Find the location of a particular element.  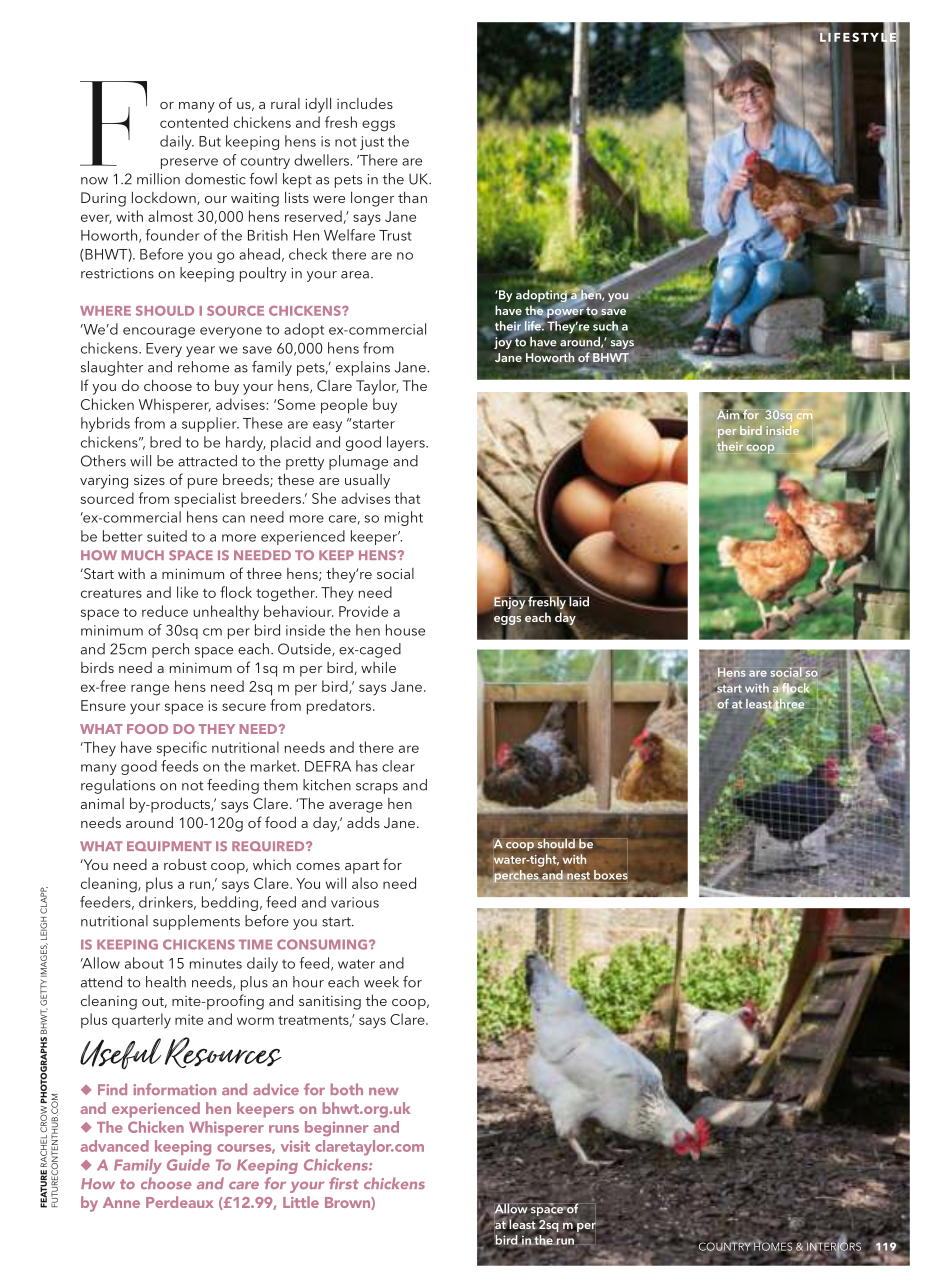

than is located at coordinates (412, 197).
